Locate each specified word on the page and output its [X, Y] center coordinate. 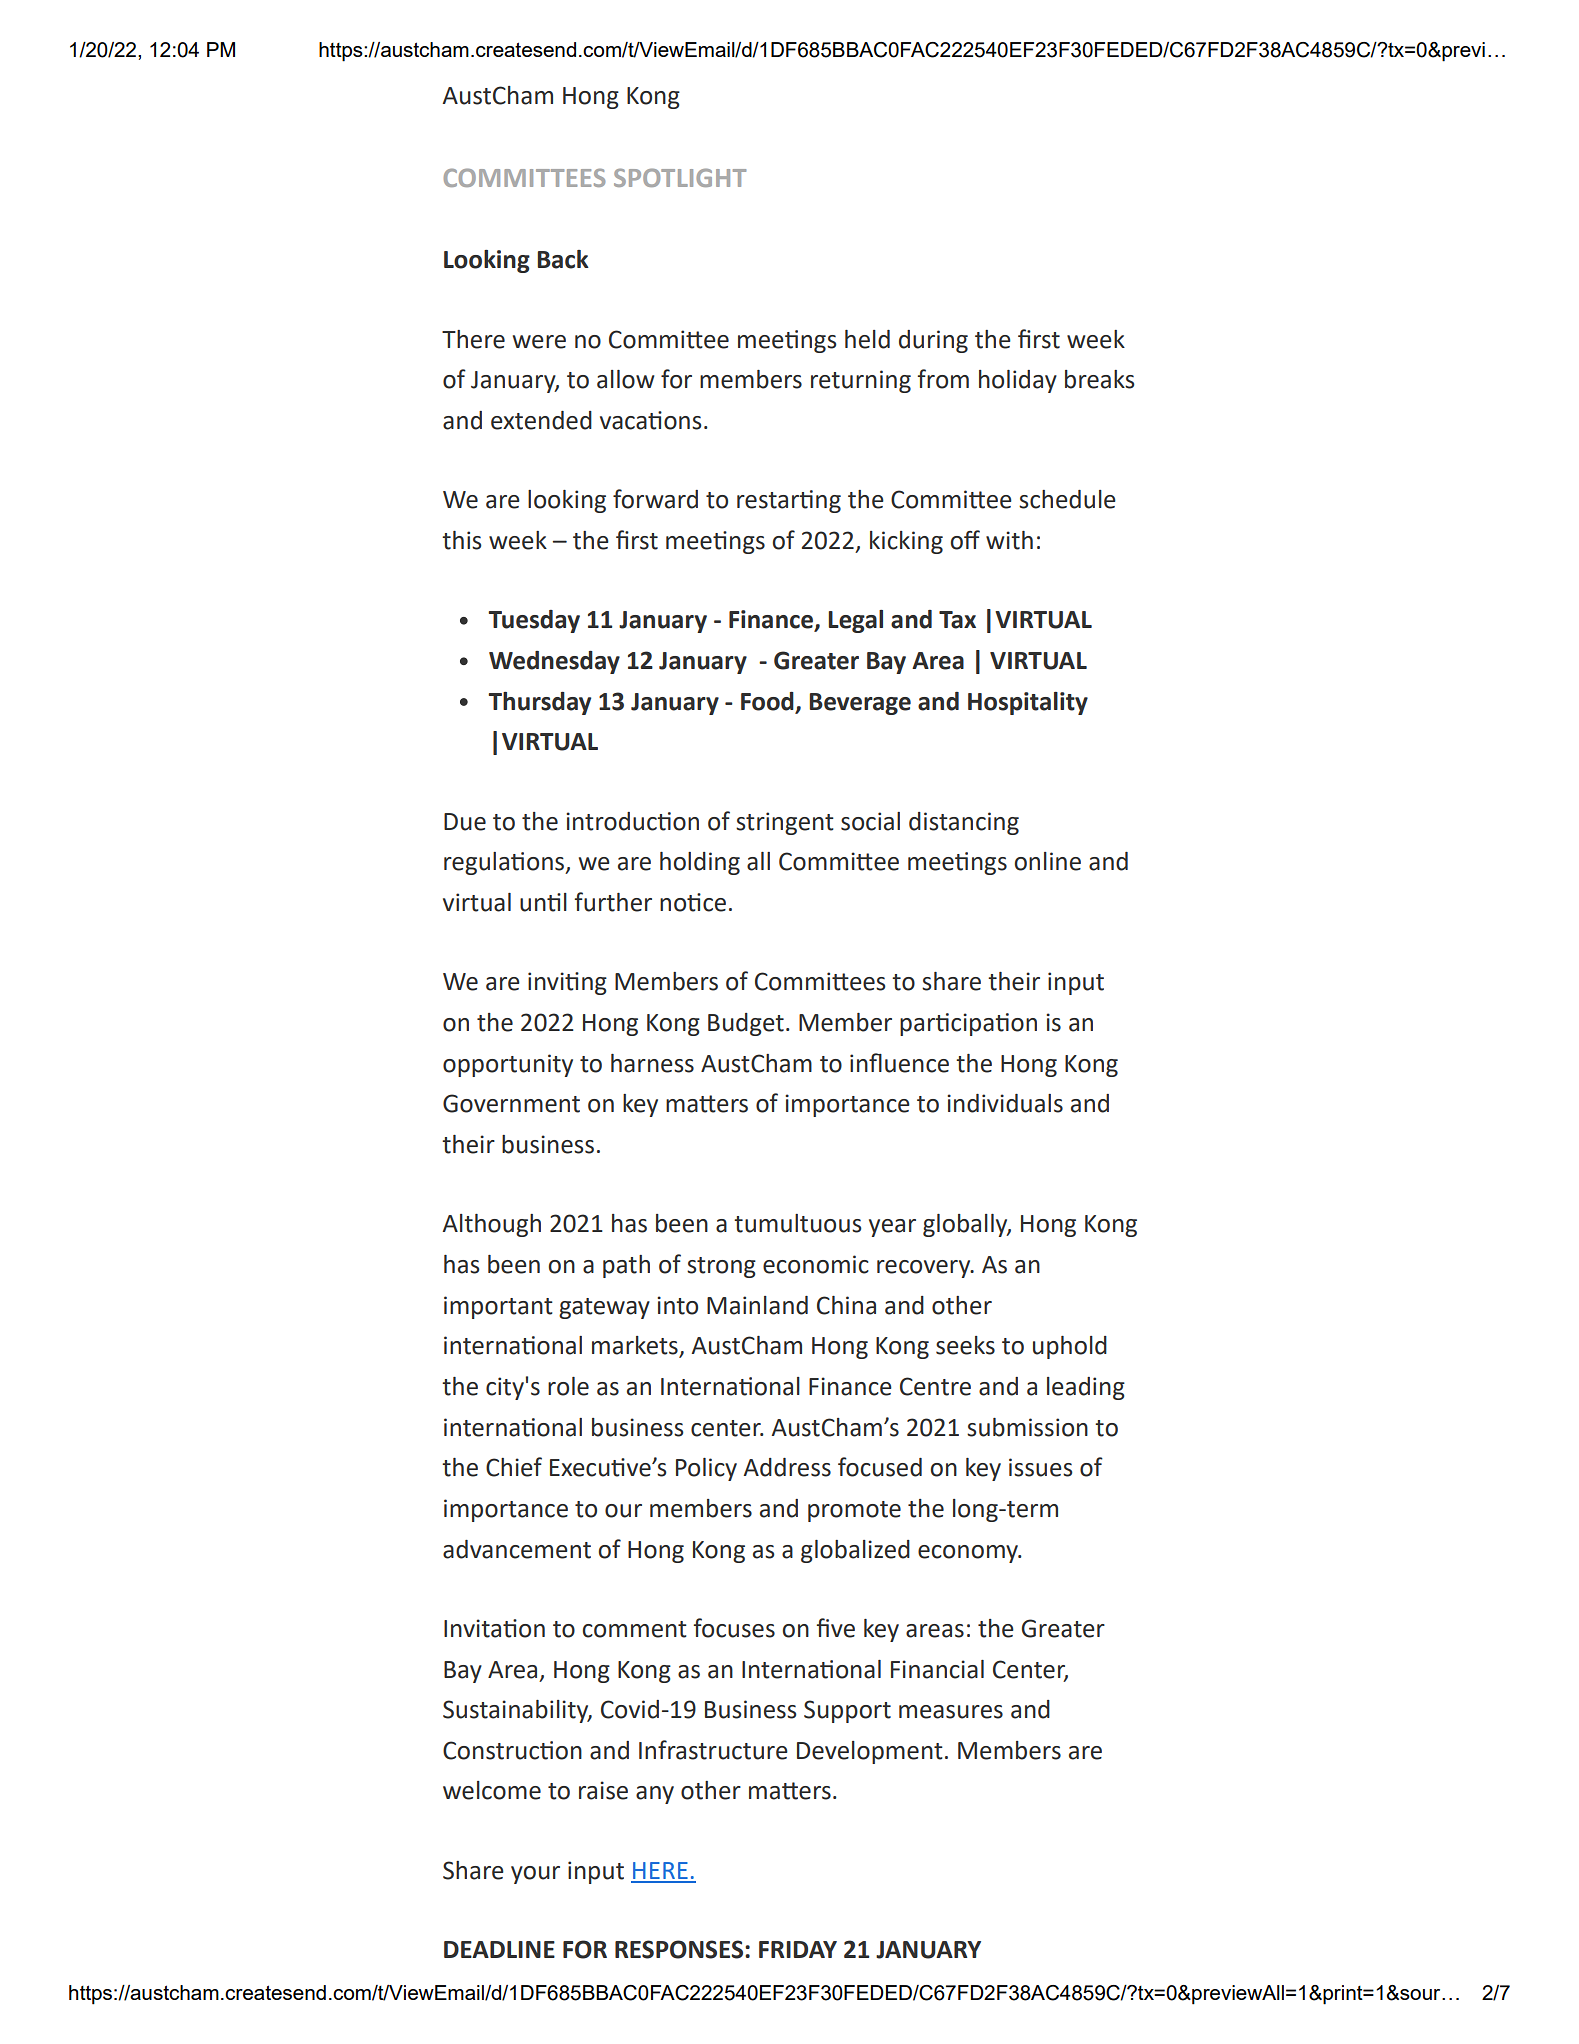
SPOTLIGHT [680, 177]
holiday [1018, 381]
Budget [746, 1024]
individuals [1005, 1103]
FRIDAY [798, 1949]
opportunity [508, 1065]
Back [563, 259]
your [535, 1875]
